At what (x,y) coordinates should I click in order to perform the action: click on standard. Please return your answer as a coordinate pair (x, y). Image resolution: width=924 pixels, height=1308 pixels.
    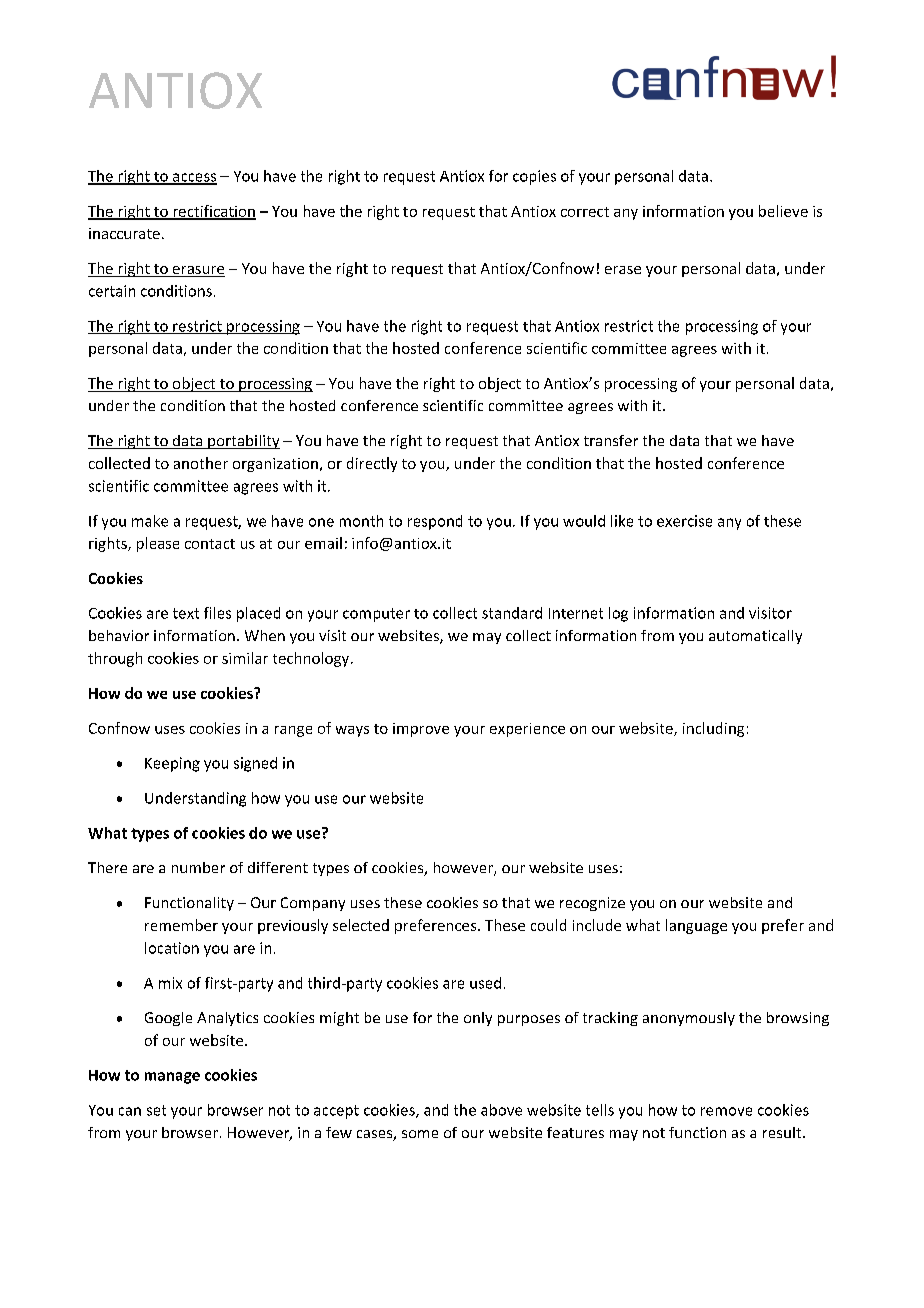
    Looking at the image, I should click on (512, 613).
